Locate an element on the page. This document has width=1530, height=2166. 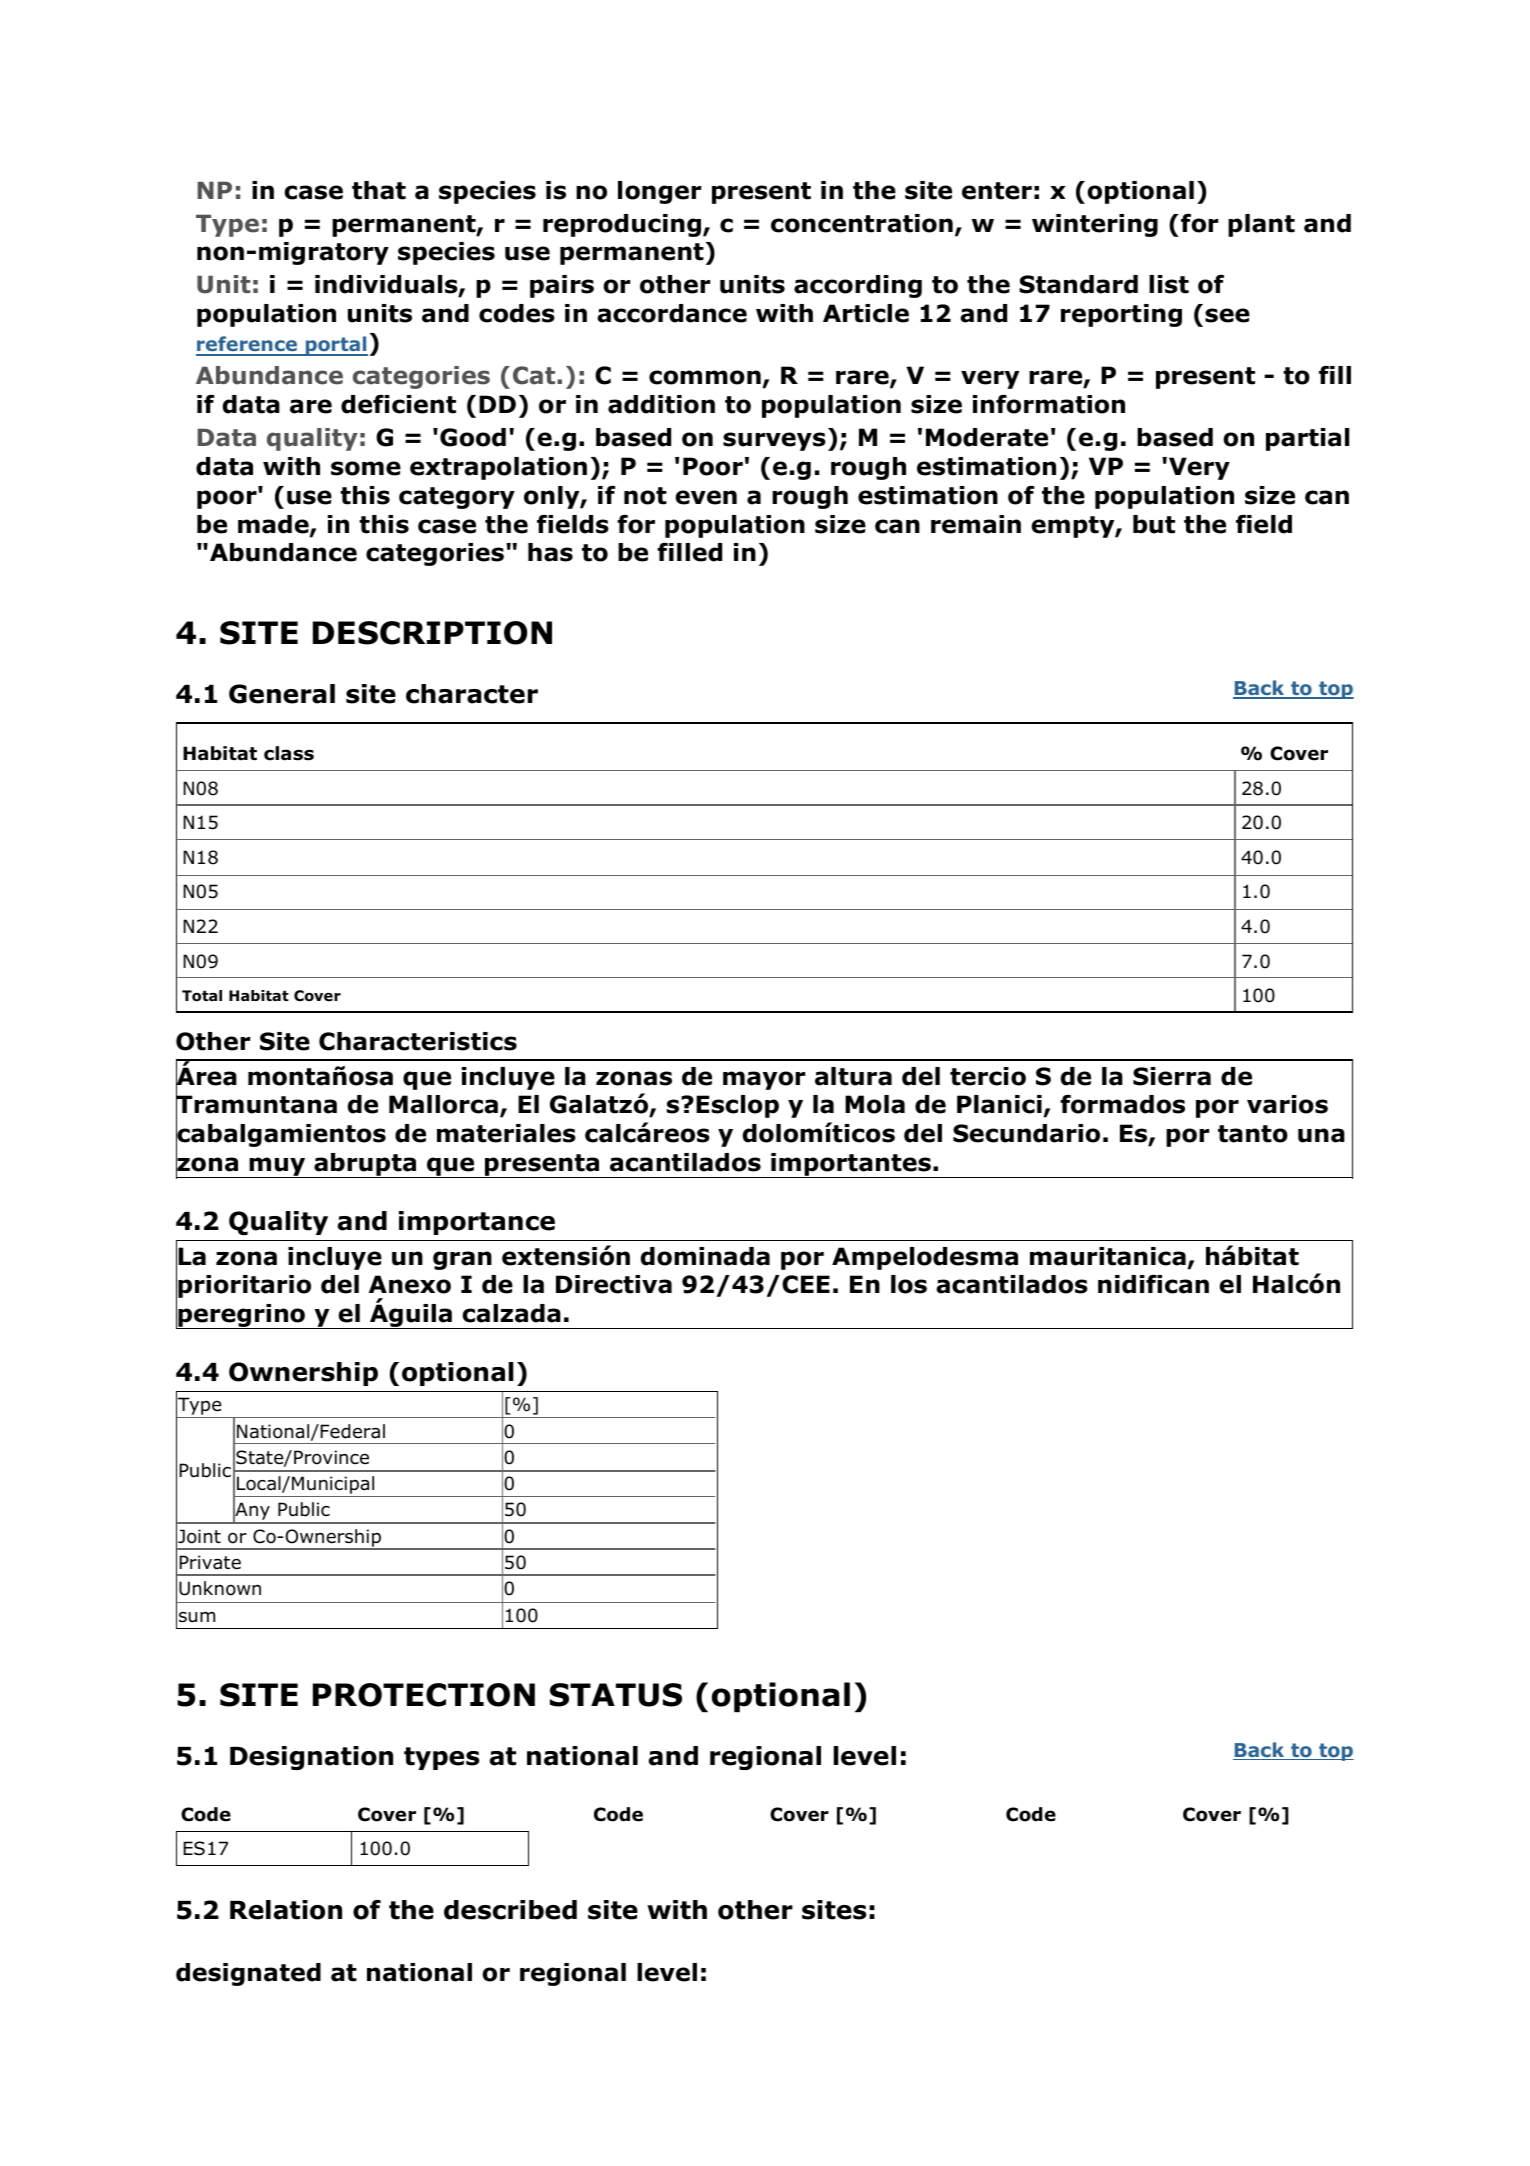
list is located at coordinates (1169, 284).
